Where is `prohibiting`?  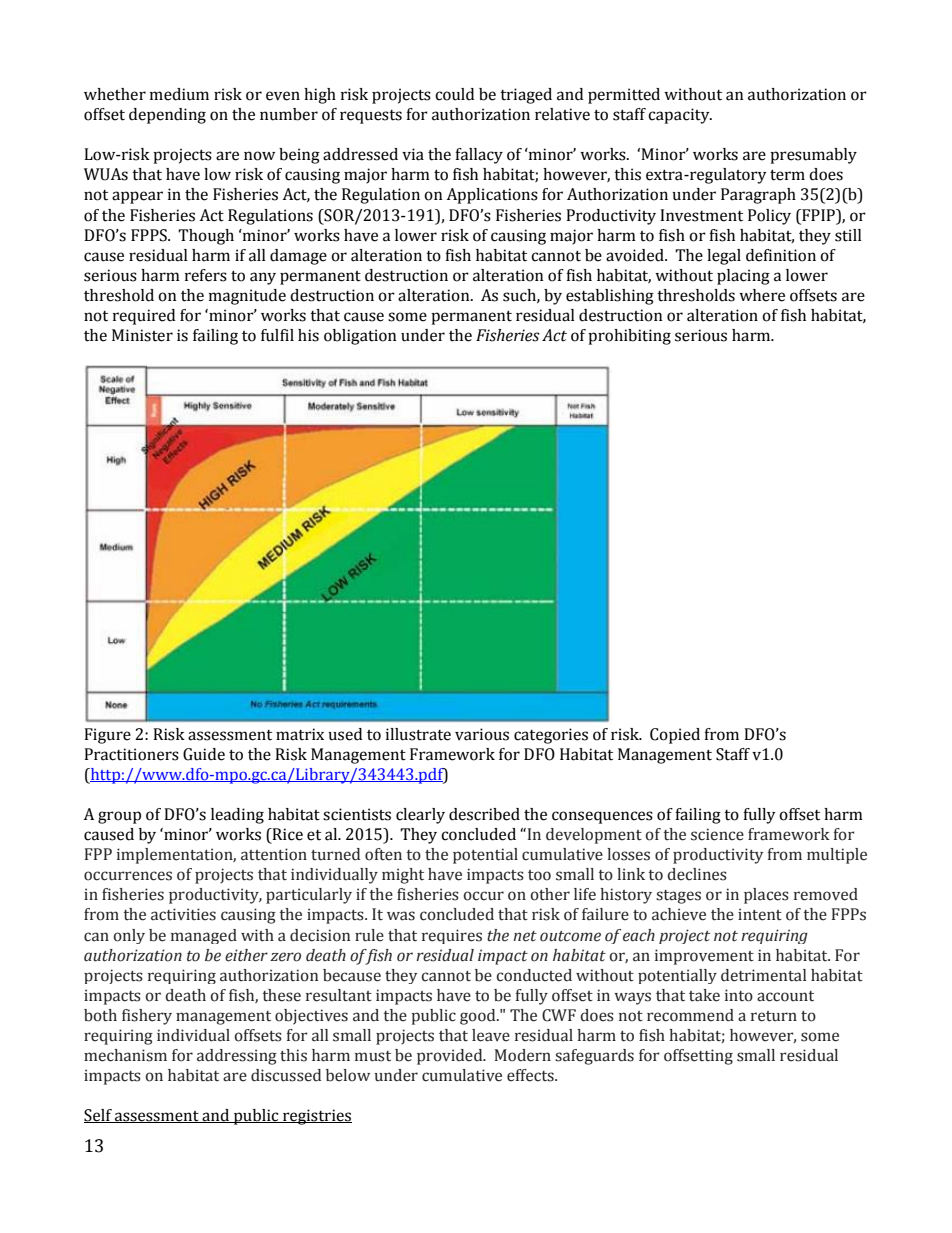
prohibiting is located at coordinates (629, 337).
